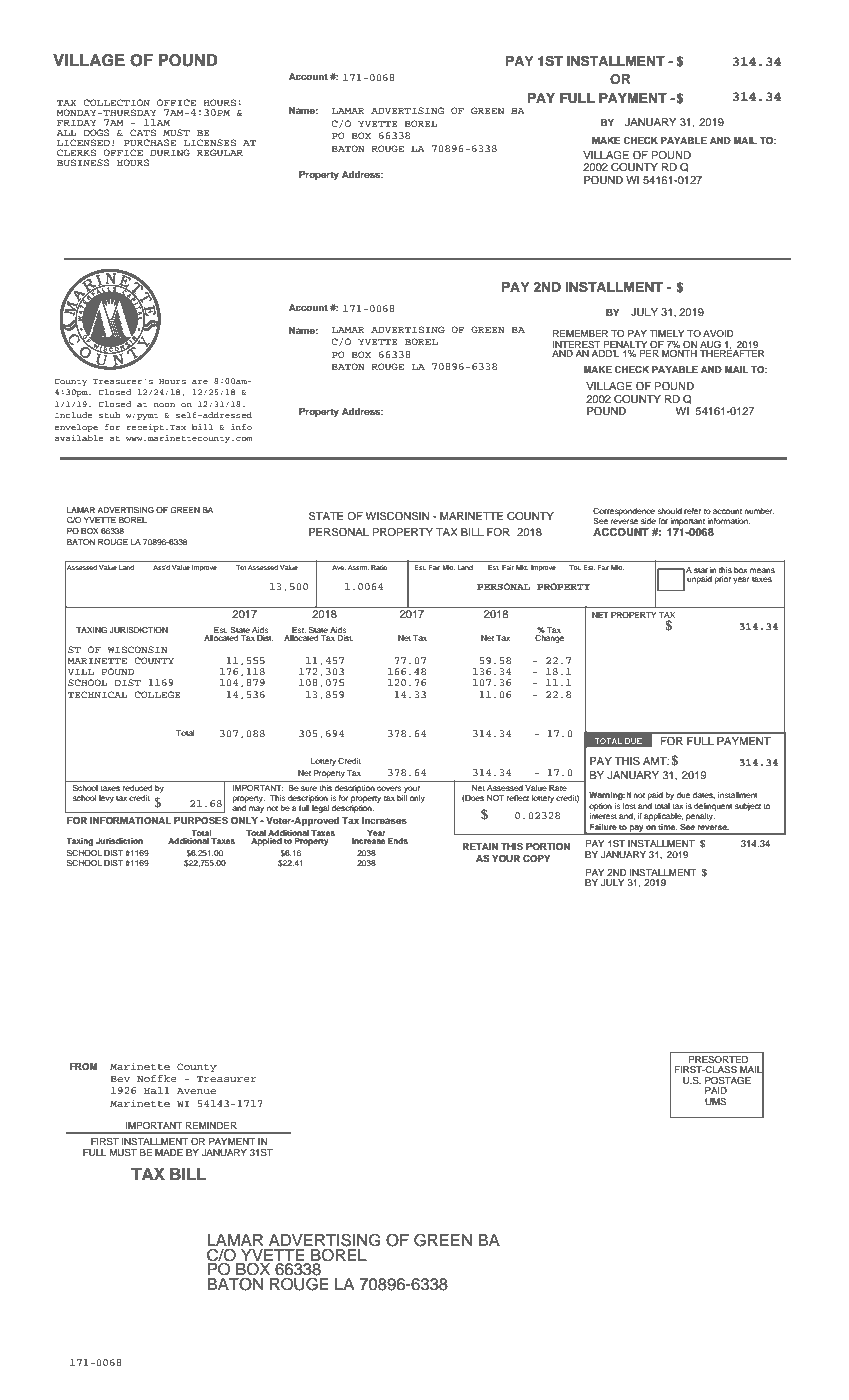 The width and height of the screenshot is (849, 1400). Describe the element at coordinates (157, 1090) in the screenshot. I see `Hall` at that location.
